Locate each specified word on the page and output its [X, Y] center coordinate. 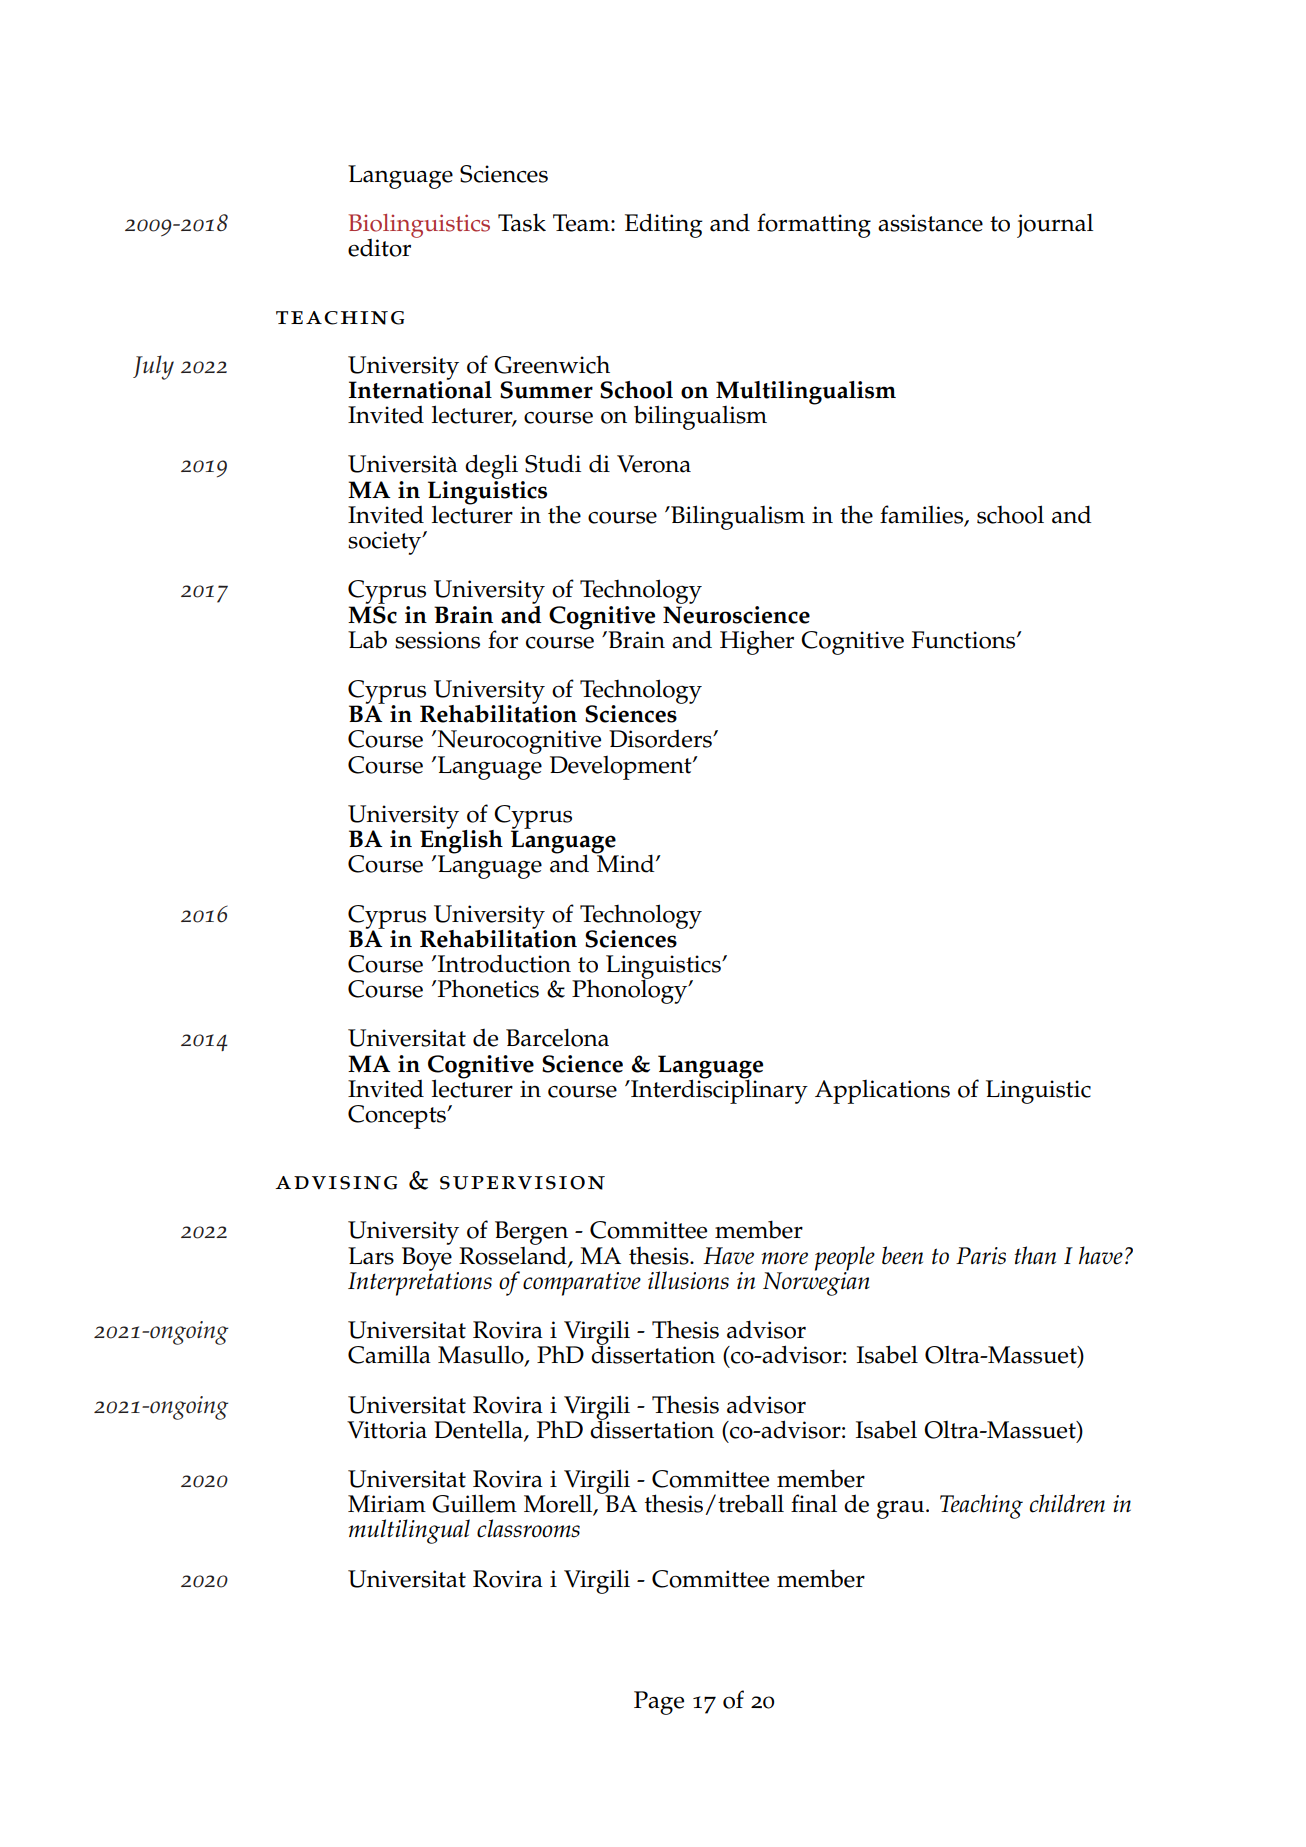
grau [902, 1509]
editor [379, 248]
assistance [930, 223]
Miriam [387, 1504]
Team [582, 223]
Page [659, 1703]
